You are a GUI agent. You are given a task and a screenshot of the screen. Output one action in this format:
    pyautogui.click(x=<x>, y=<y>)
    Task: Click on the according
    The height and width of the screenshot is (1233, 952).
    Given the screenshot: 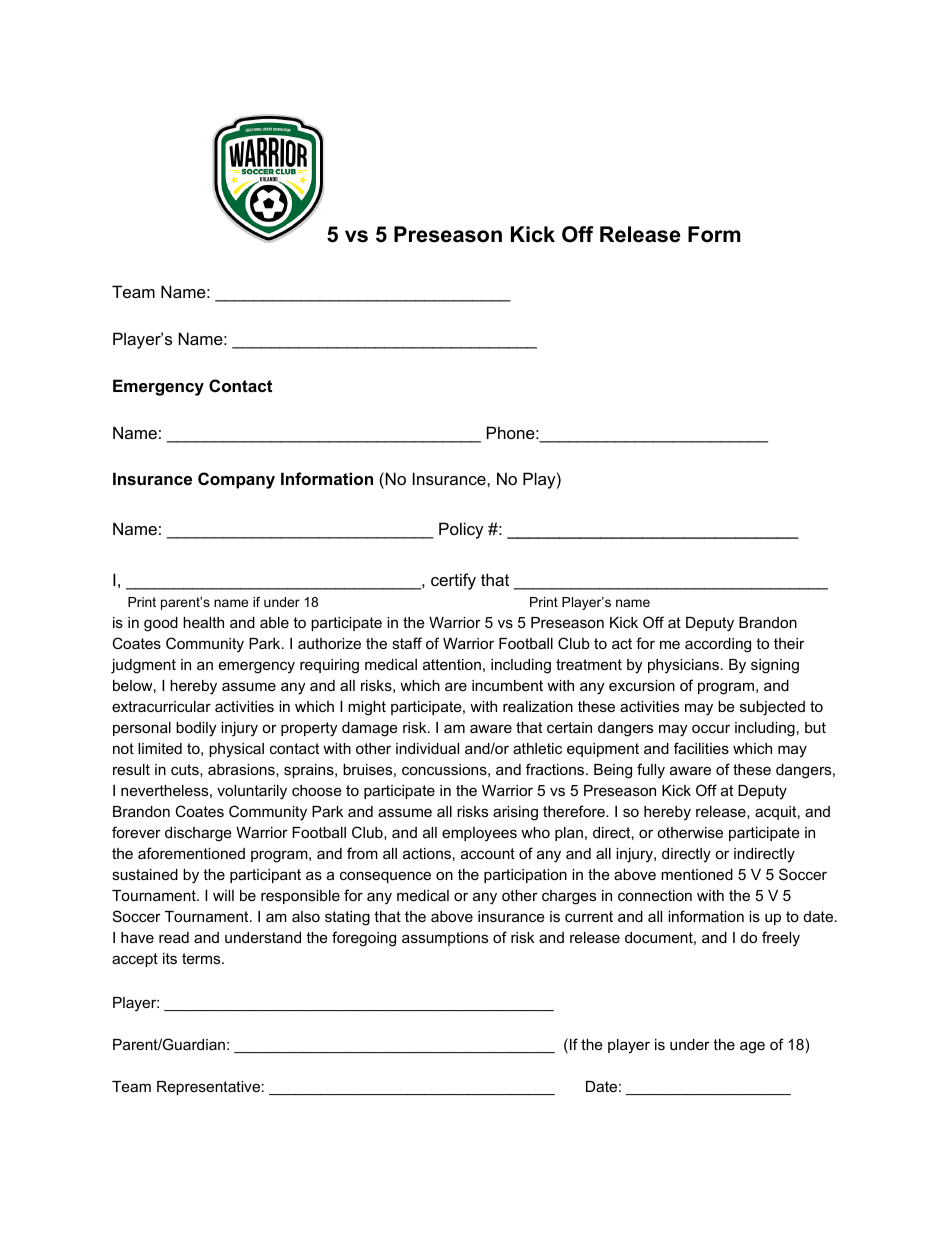 What is the action you would take?
    pyautogui.click(x=718, y=645)
